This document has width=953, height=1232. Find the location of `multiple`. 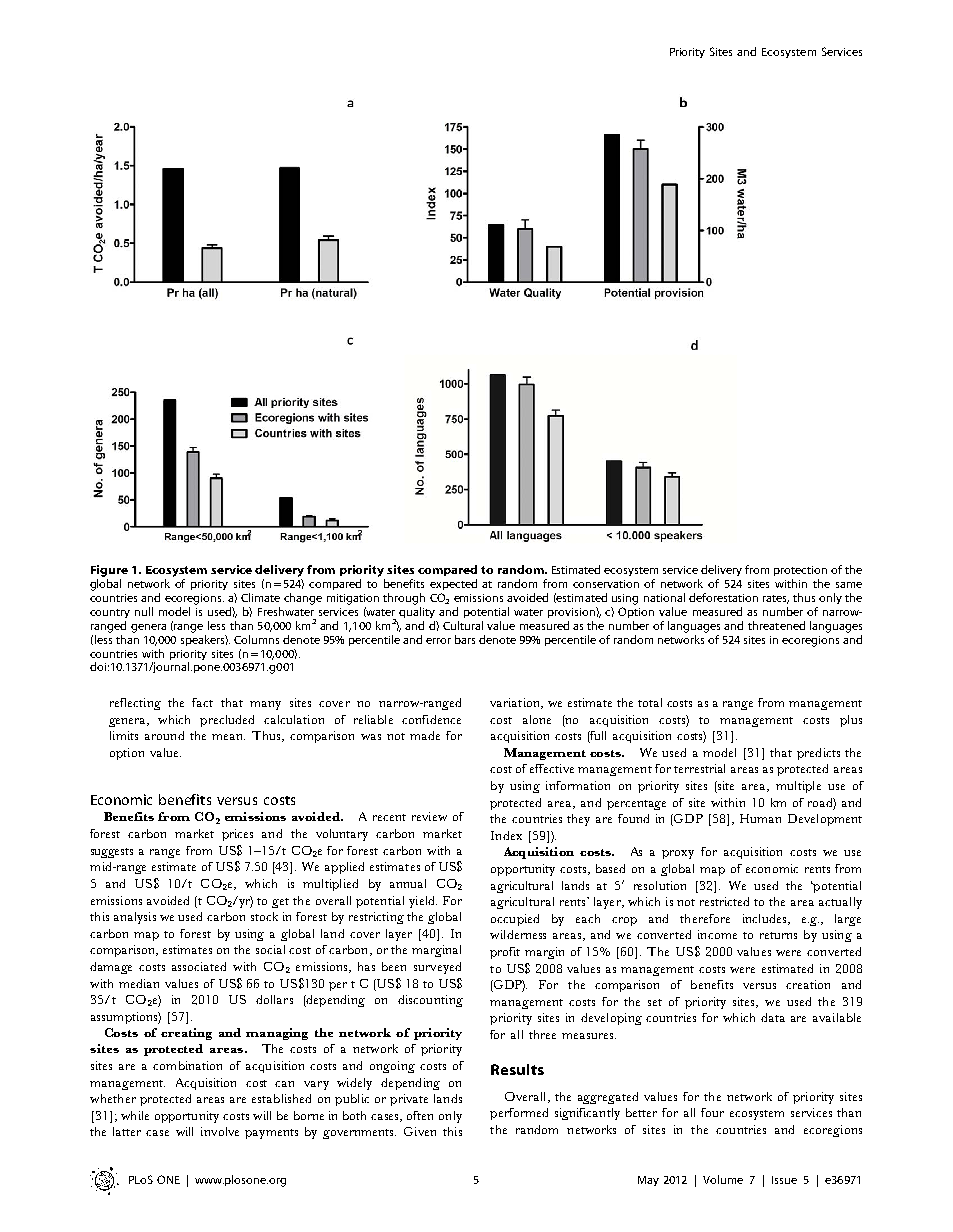

multiple is located at coordinates (798, 787).
